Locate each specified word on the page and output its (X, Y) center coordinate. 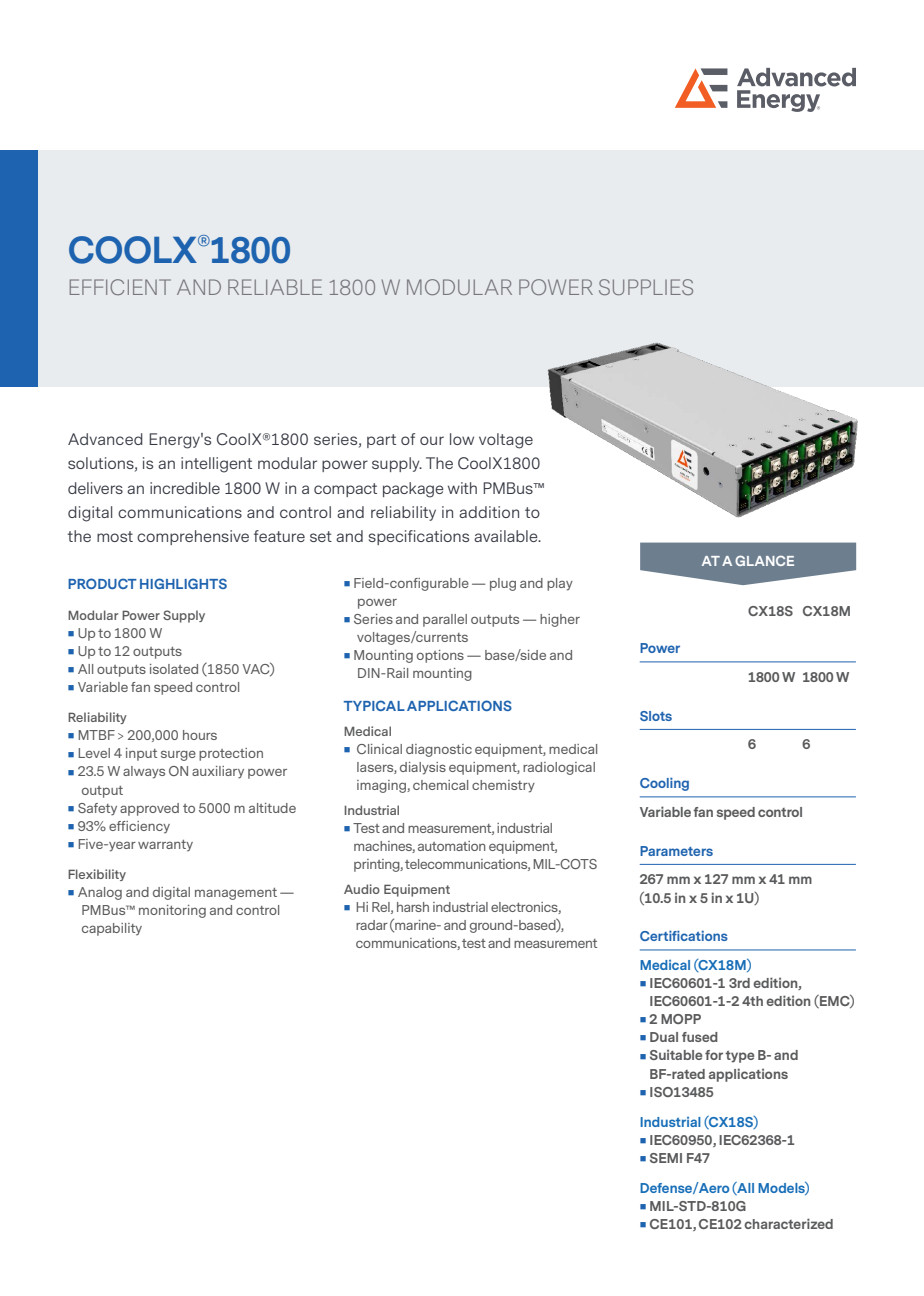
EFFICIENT (120, 287)
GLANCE (764, 560)
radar (372, 925)
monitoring (172, 911)
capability (112, 929)
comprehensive (193, 537)
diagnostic (439, 750)
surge (178, 755)
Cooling (664, 784)
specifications (419, 537)
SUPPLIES (646, 287)
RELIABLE (275, 287)
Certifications (684, 935)
